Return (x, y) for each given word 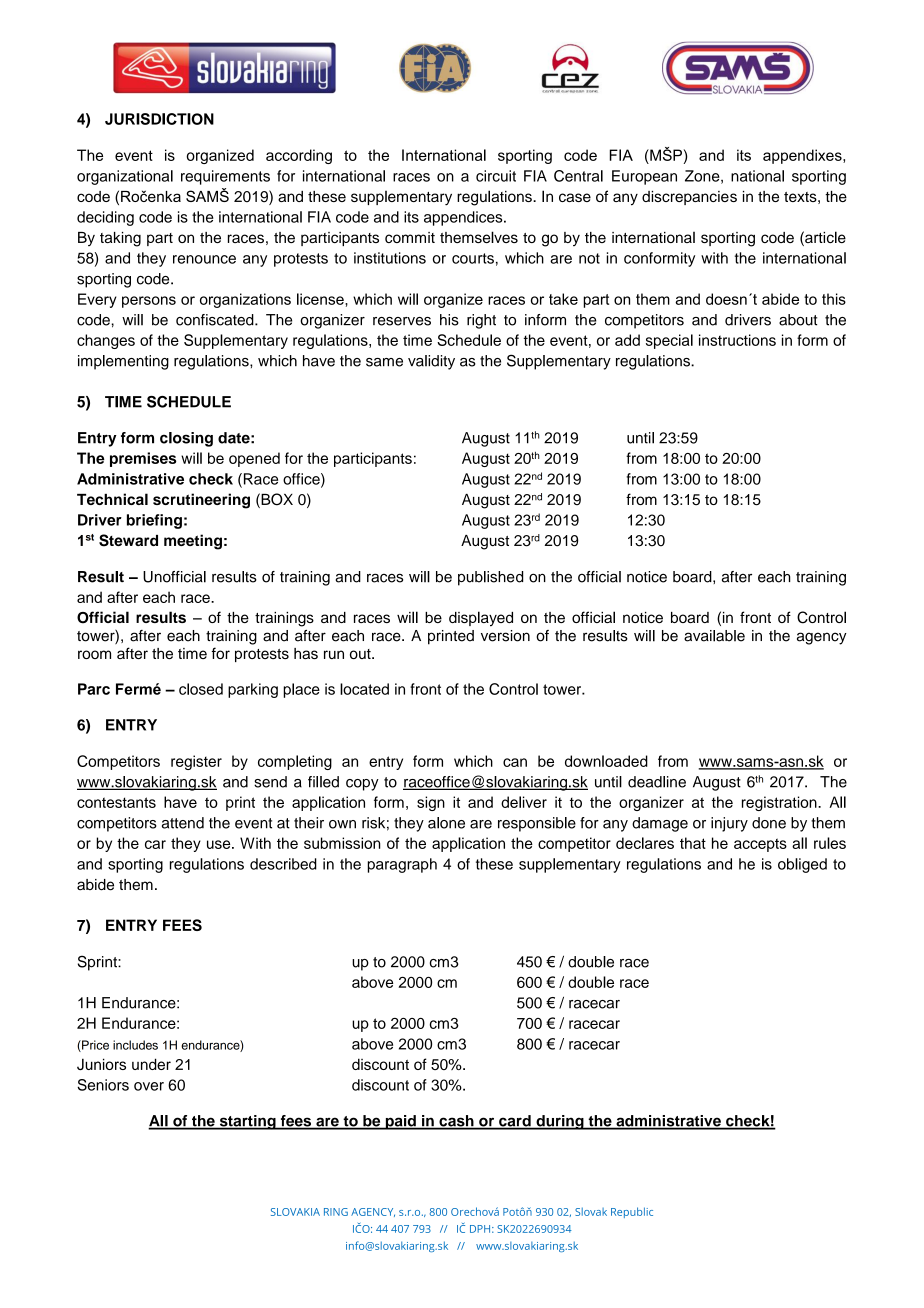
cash (456, 1122)
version (505, 636)
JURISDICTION (159, 119)
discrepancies (689, 198)
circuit (496, 176)
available (714, 636)
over (149, 1086)
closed (201, 689)
